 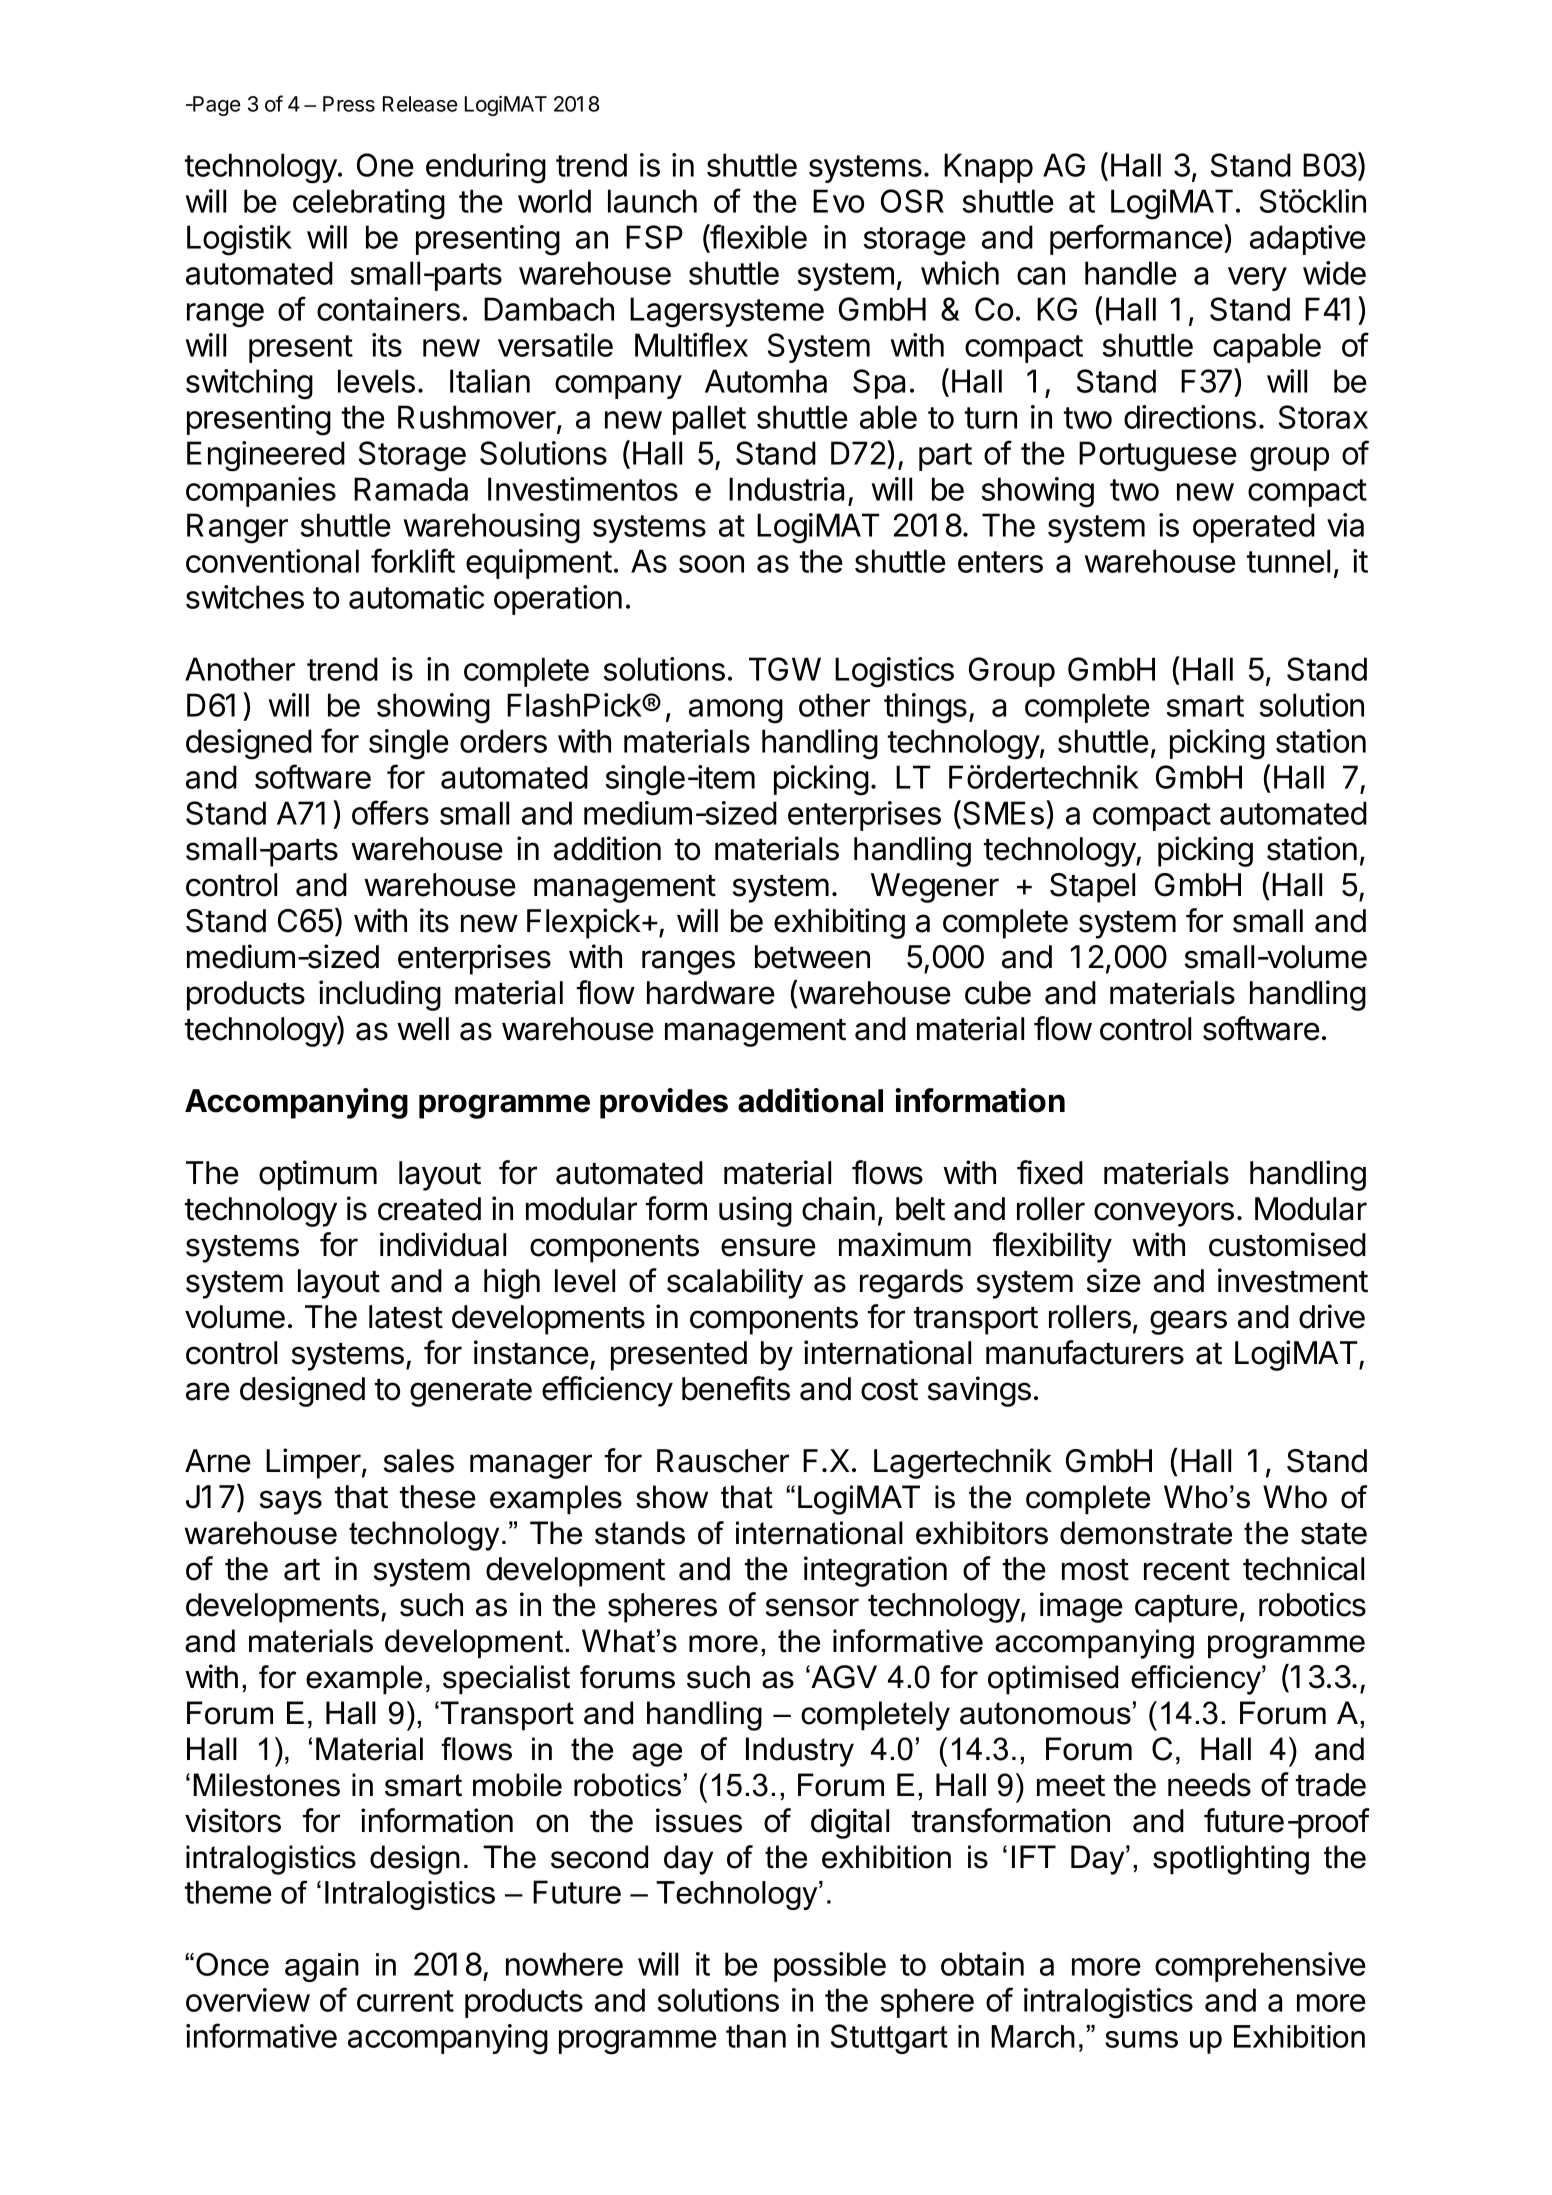 What do you see at coordinates (711, 993) in the screenshot?
I see `hardware` at bounding box center [711, 993].
